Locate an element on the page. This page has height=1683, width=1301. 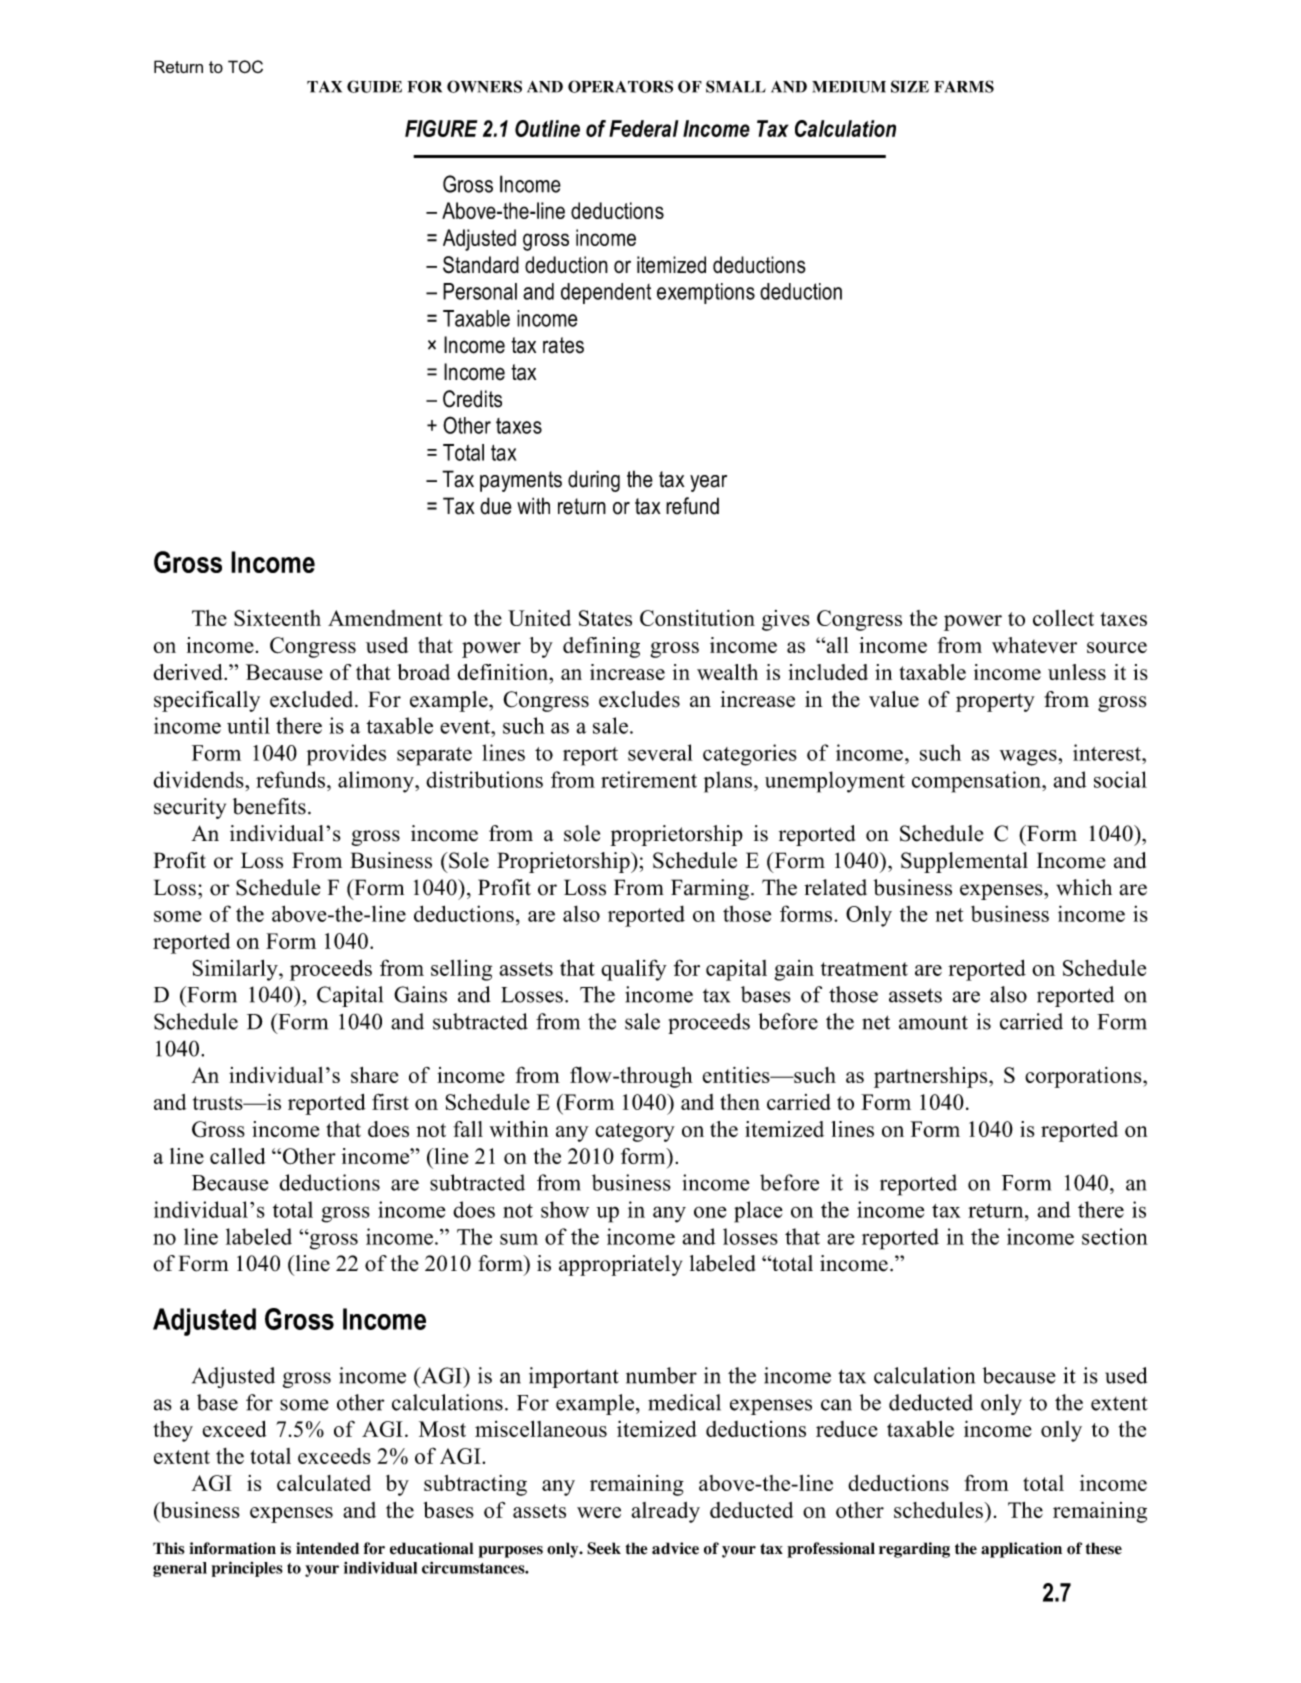
Federal is located at coordinates (643, 128).
